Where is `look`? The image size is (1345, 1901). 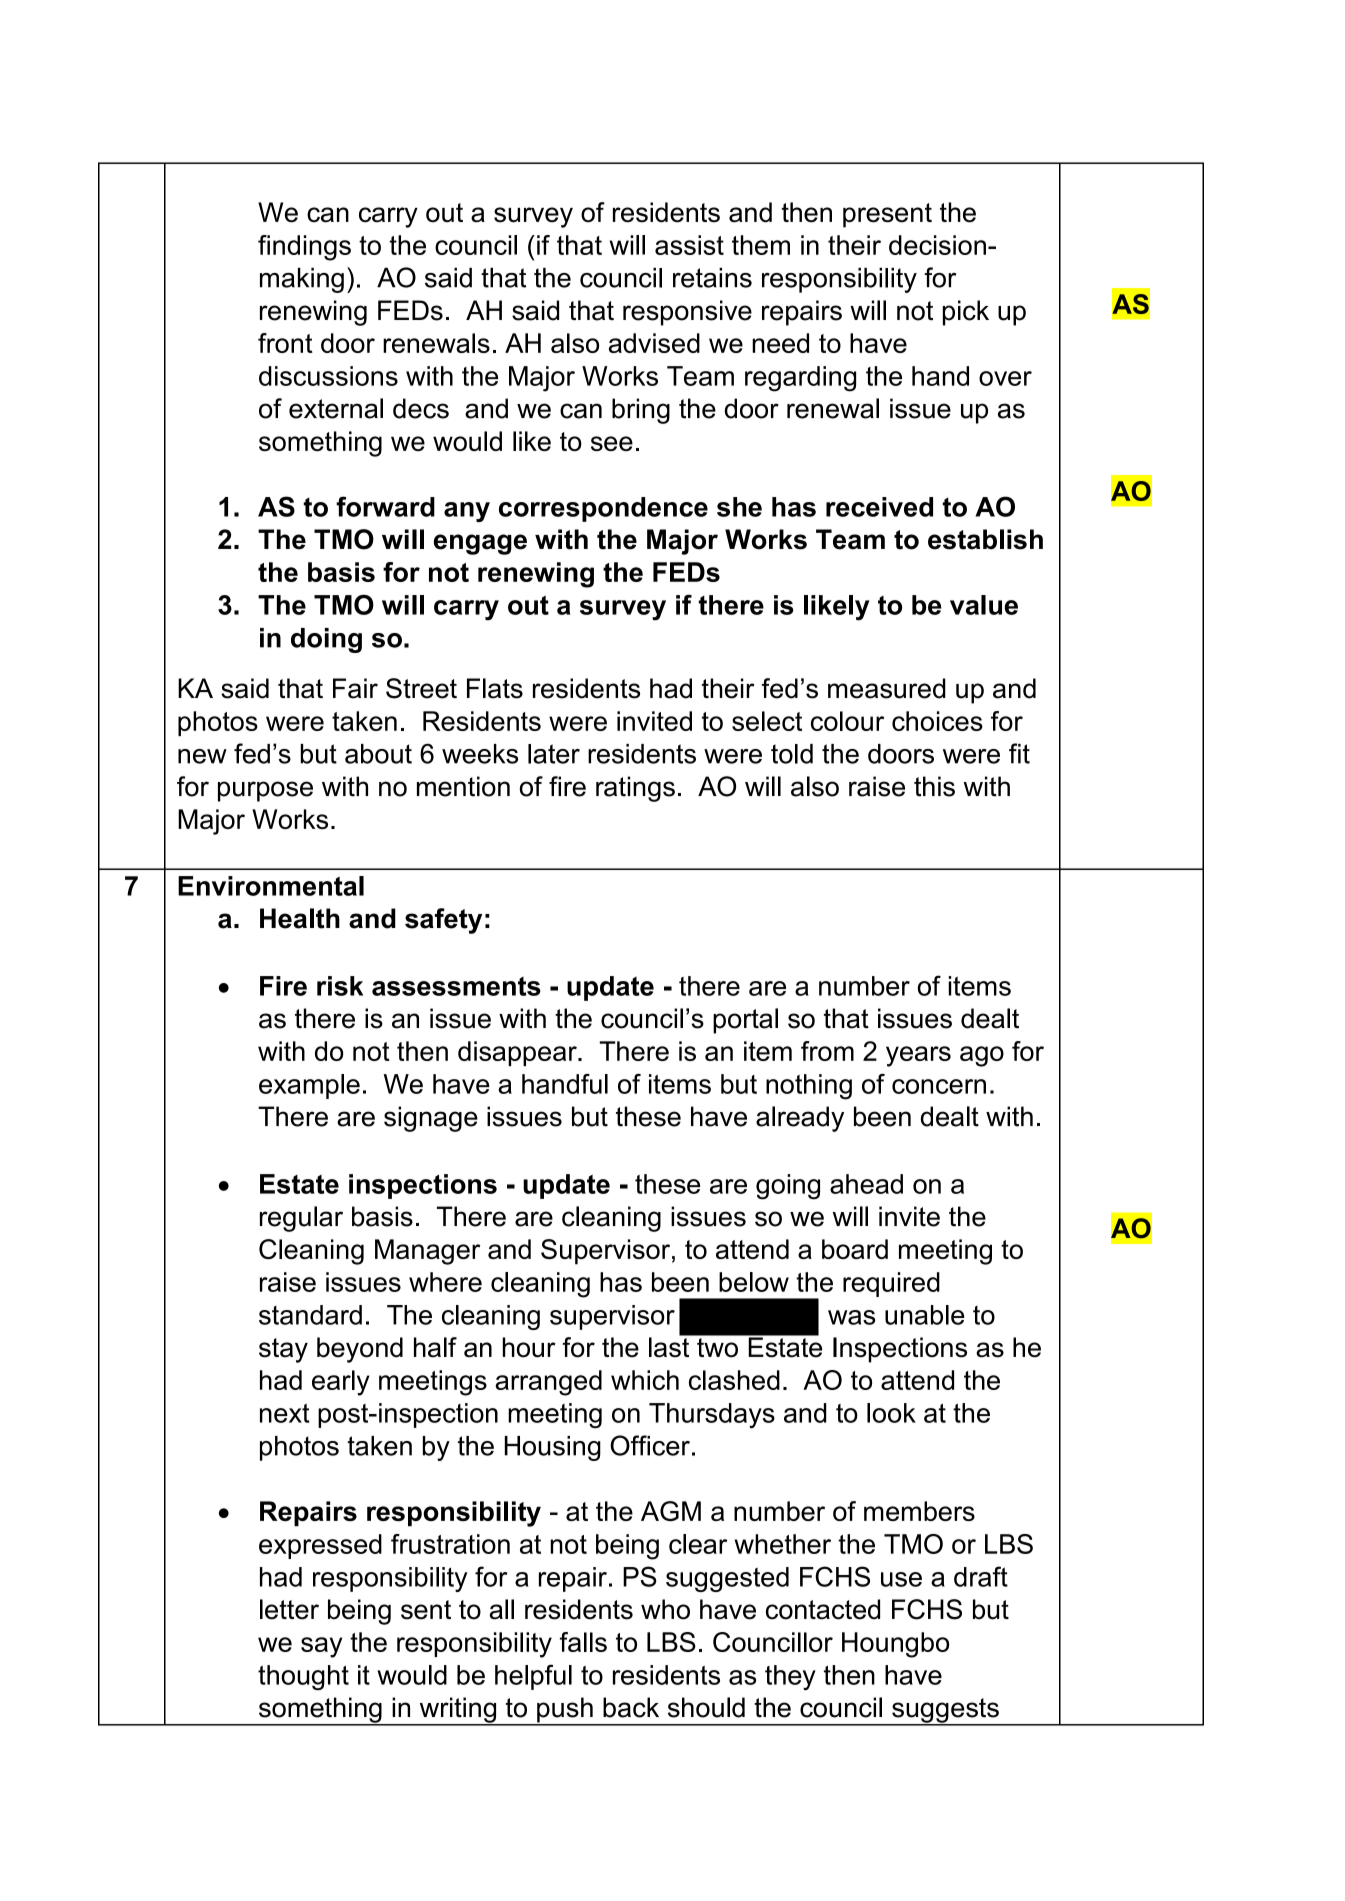 look is located at coordinates (891, 1413).
